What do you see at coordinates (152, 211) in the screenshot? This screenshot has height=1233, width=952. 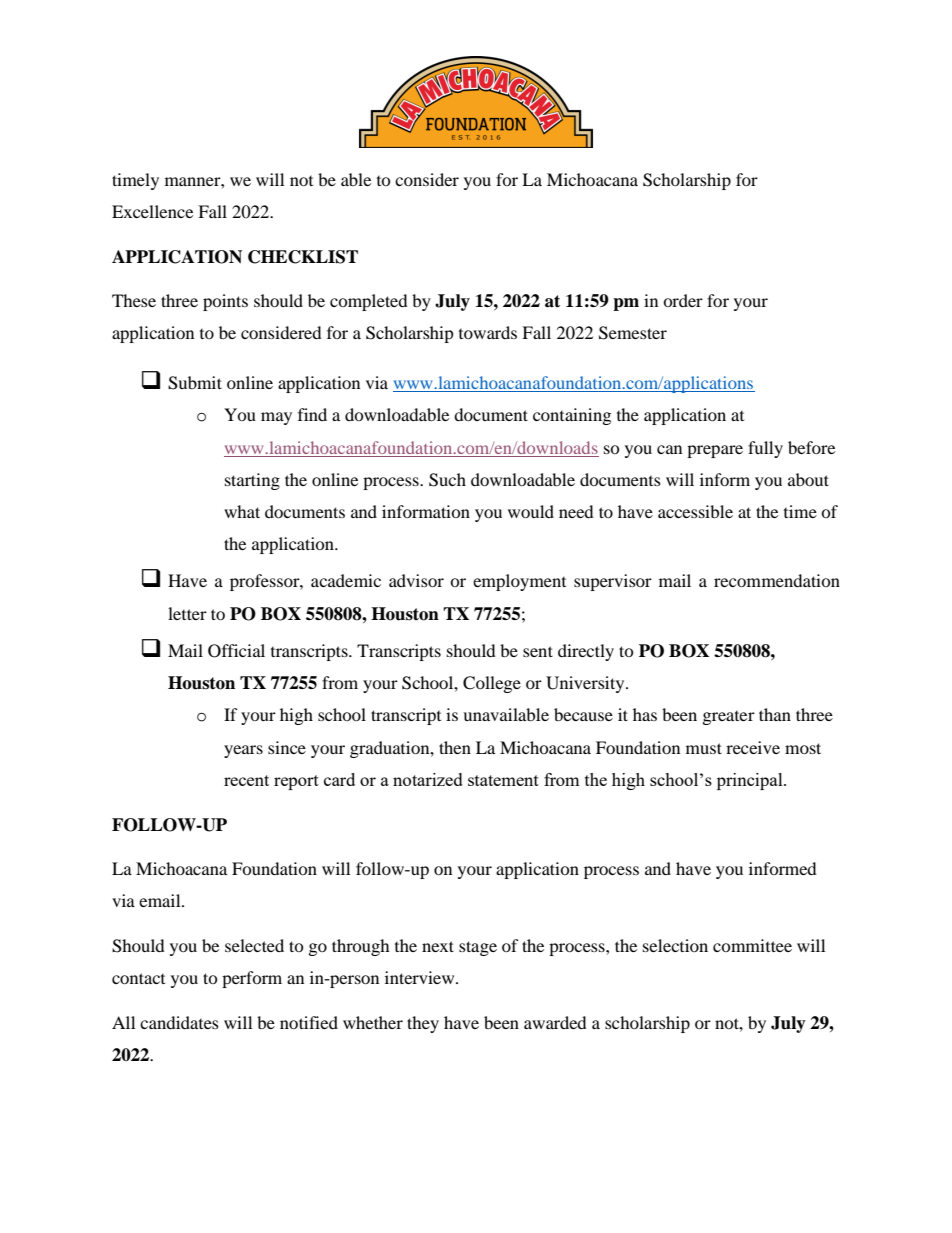 I see `Excellence` at bounding box center [152, 211].
